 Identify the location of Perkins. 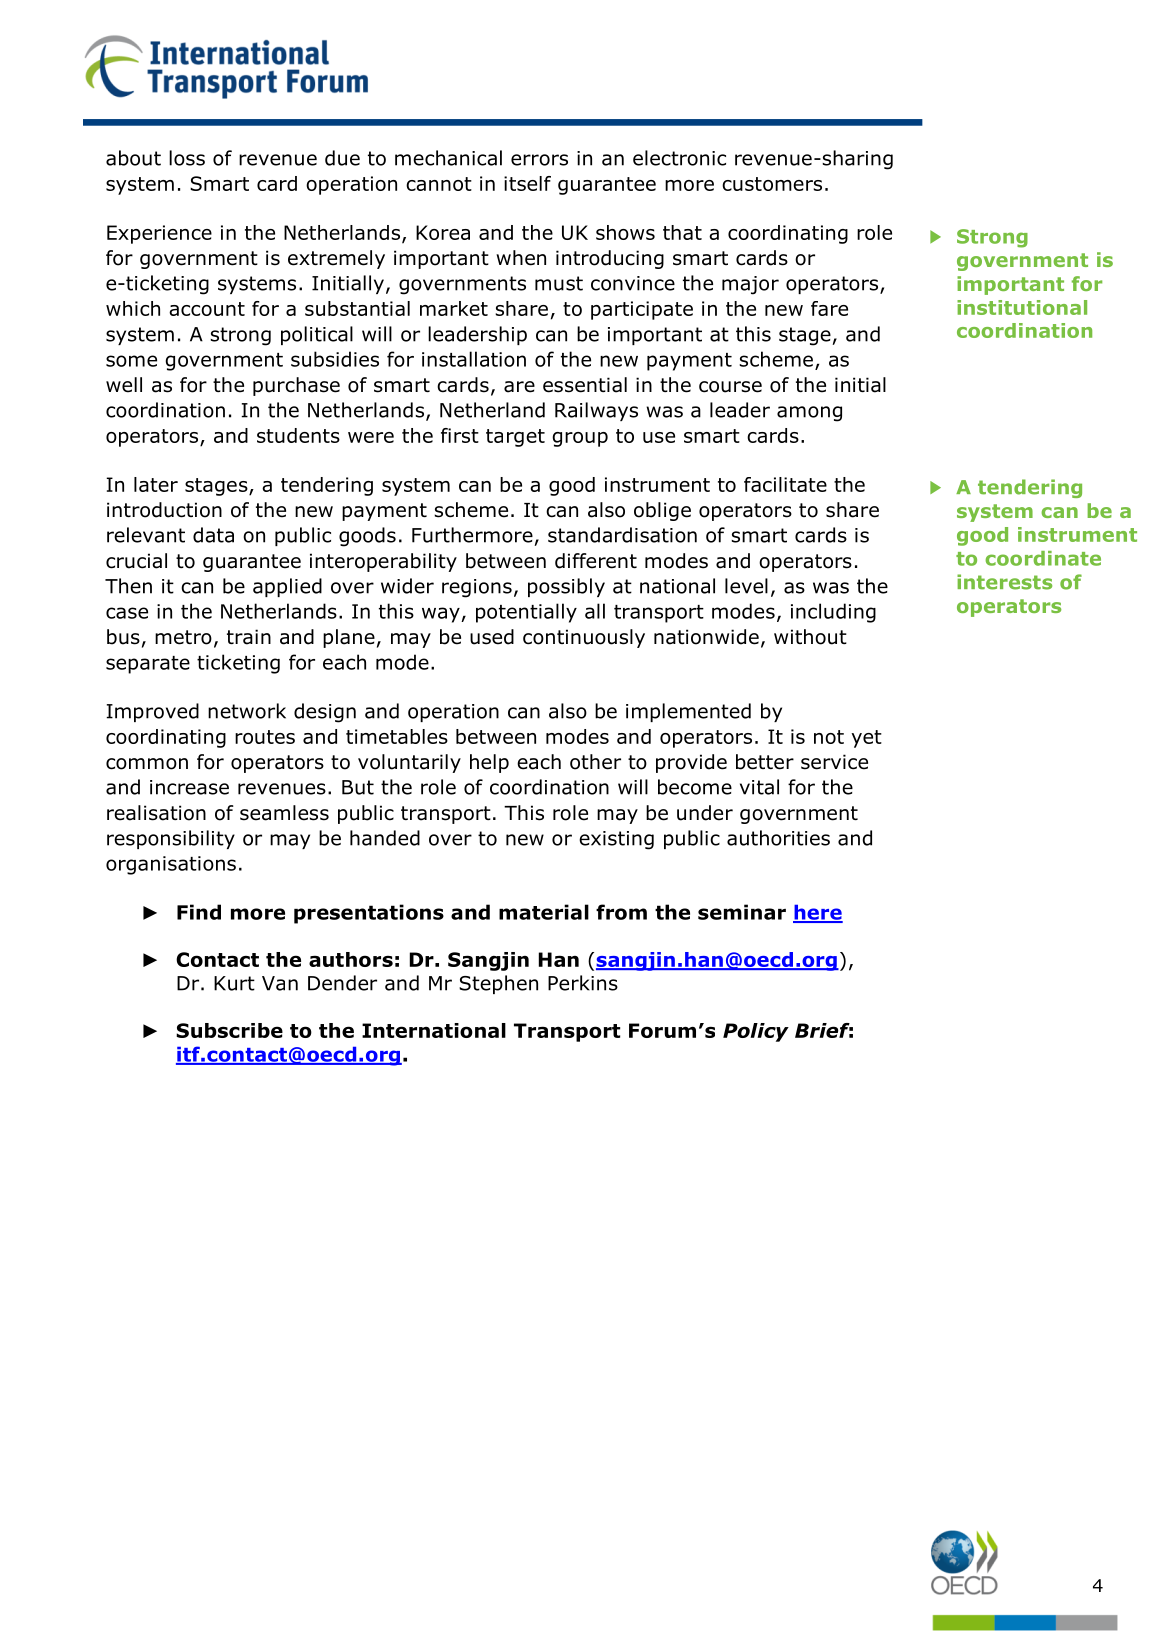
(583, 983).
